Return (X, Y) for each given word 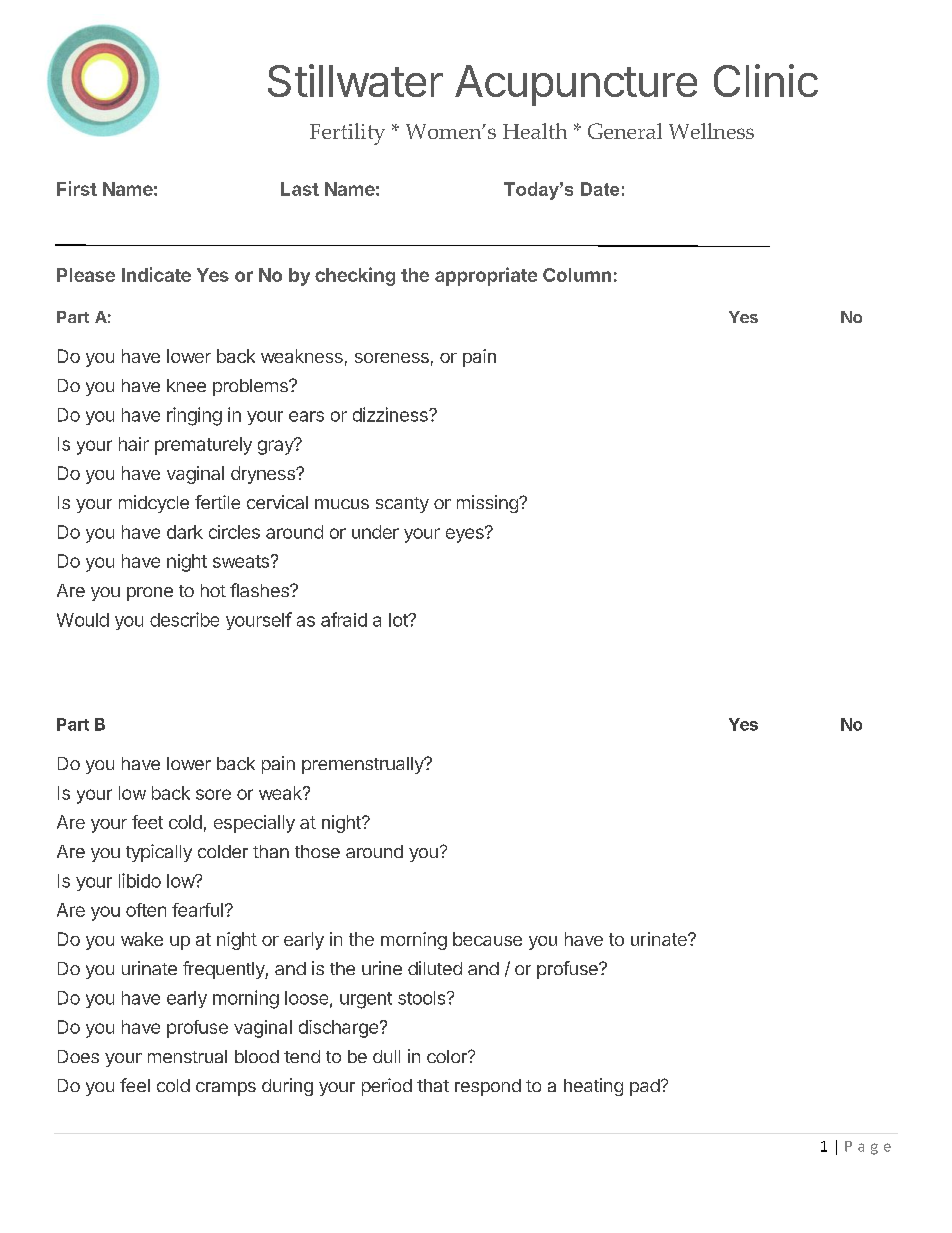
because (487, 939)
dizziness (391, 414)
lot (399, 620)
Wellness (711, 131)
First (77, 188)
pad (645, 1087)
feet (147, 822)
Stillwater (355, 80)
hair (134, 444)
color (448, 1056)
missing (488, 504)
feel (135, 1085)
